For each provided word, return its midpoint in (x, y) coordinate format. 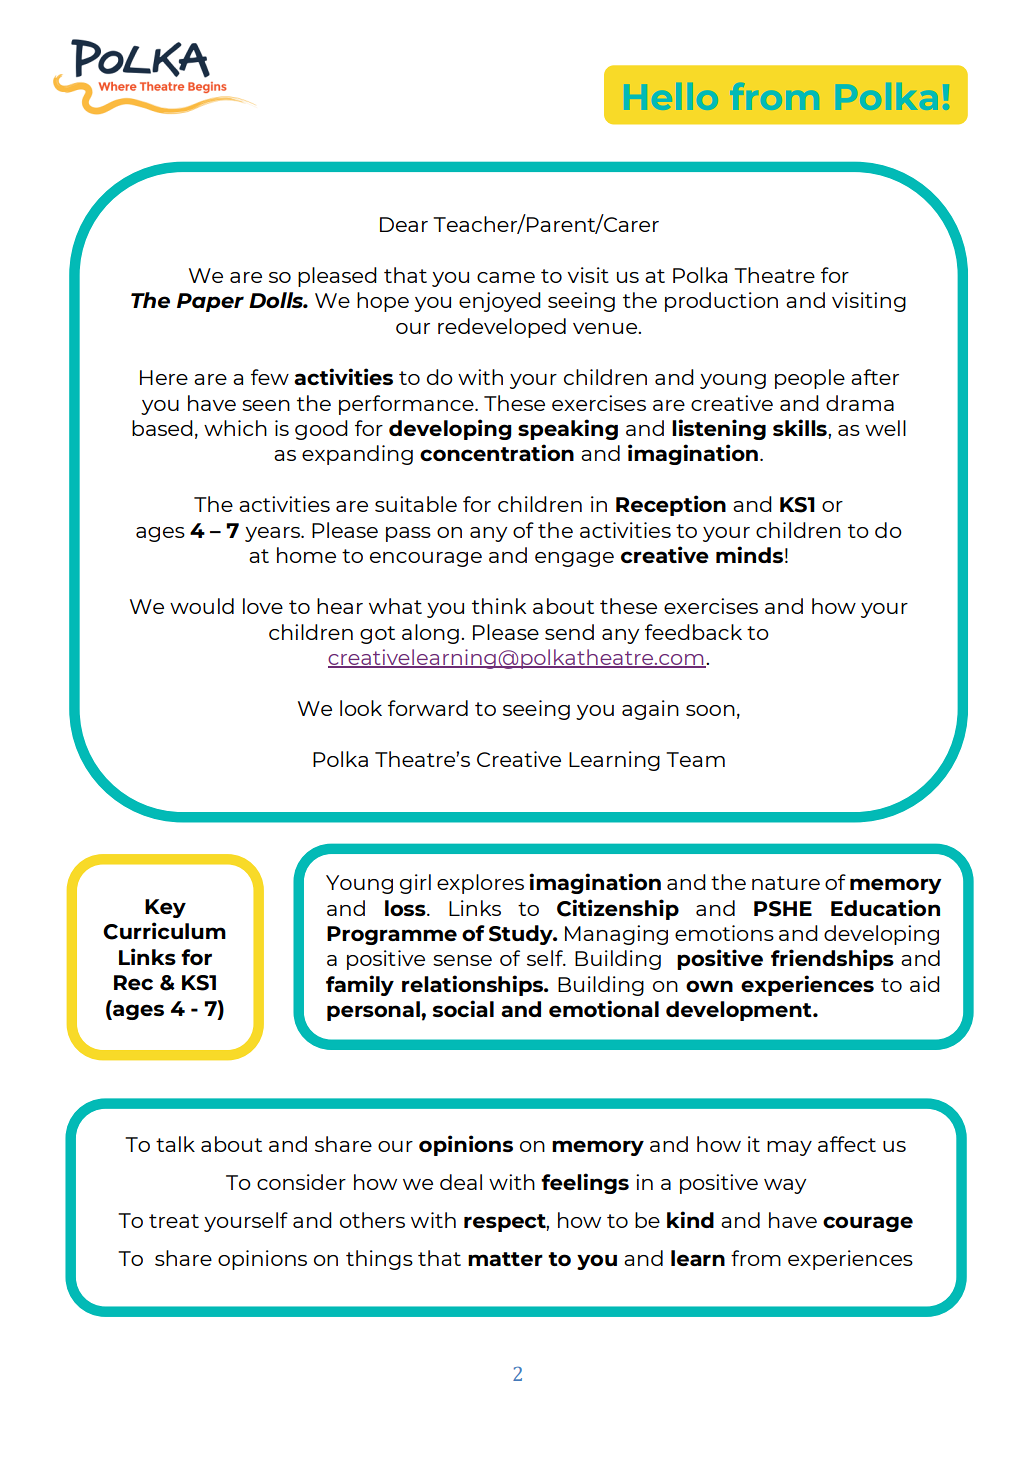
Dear (404, 224)
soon (710, 710)
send (569, 632)
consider (301, 1182)
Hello (673, 96)
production (721, 302)
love (263, 606)
